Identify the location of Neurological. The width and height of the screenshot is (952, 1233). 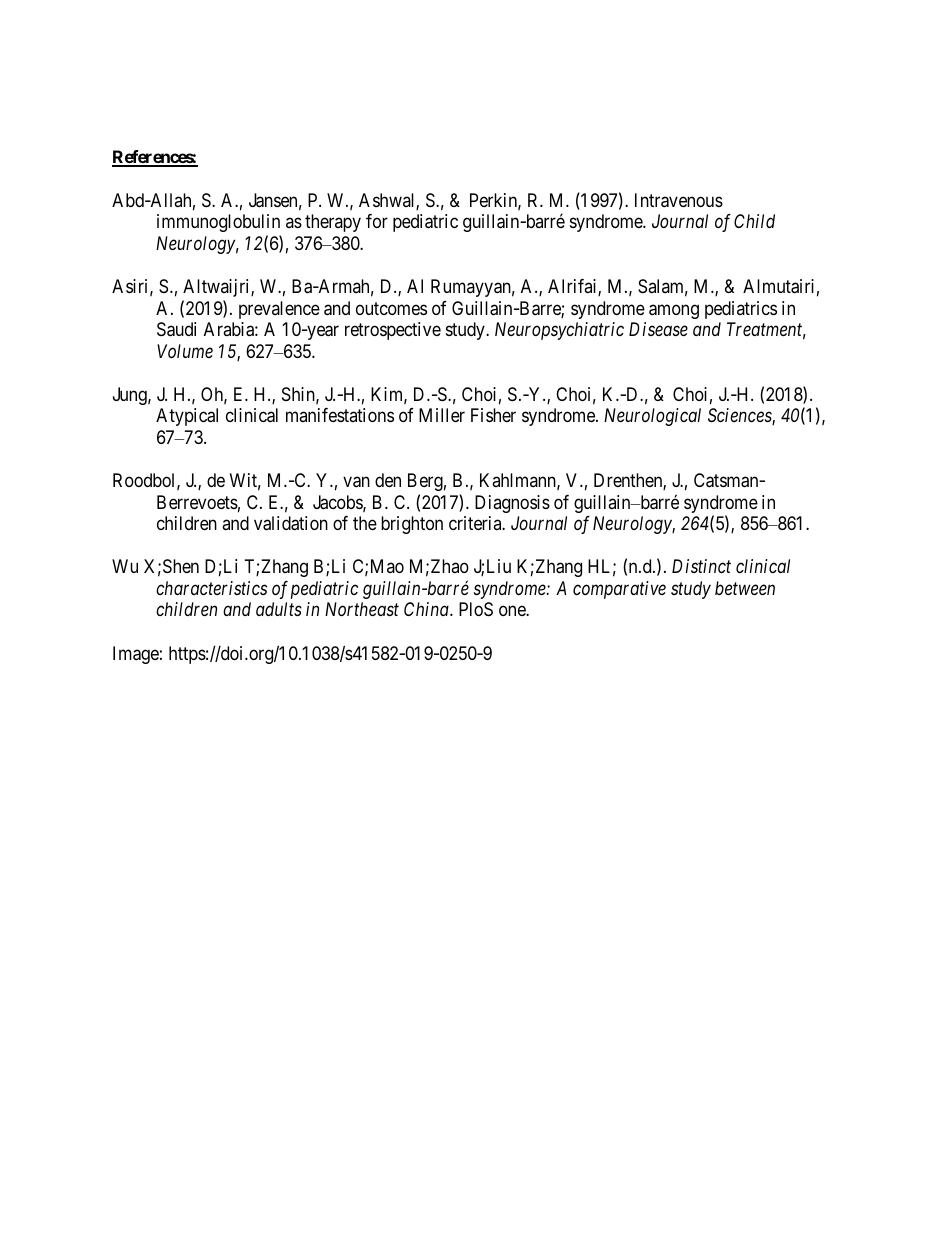
(652, 417).
